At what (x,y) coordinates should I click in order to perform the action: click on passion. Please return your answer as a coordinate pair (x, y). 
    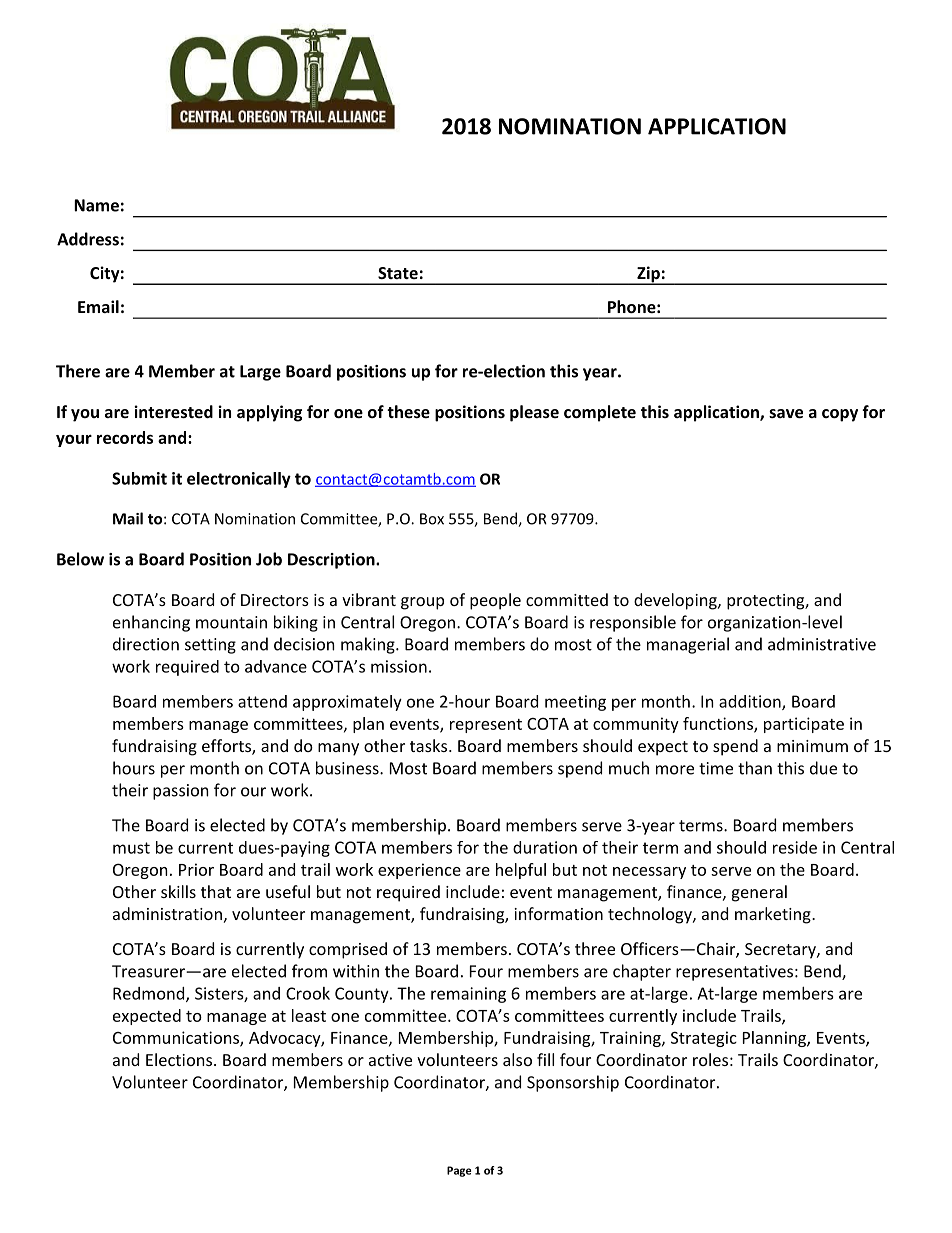
    Looking at the image, I should click on (181, 792).
